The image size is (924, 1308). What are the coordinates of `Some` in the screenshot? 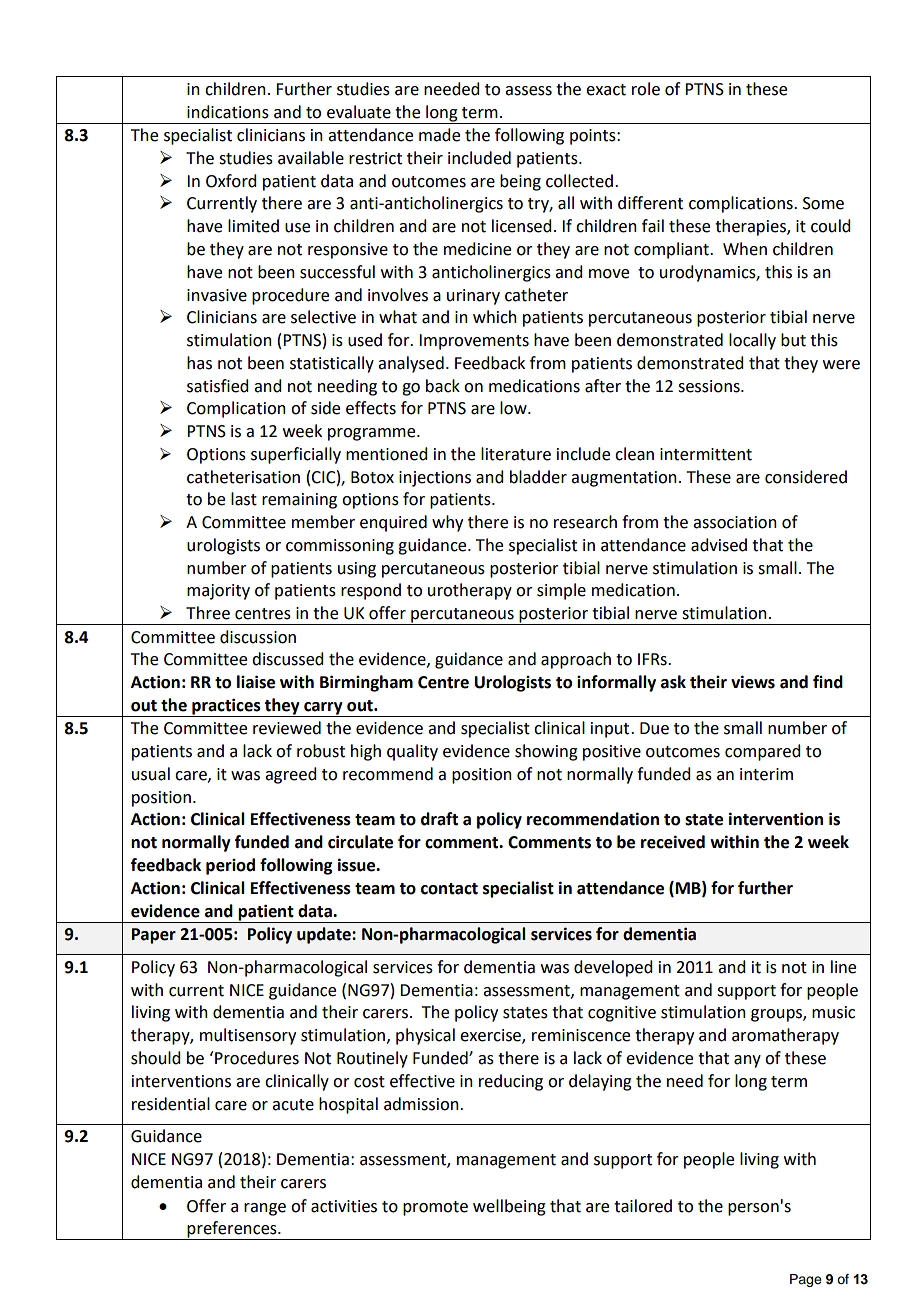 It's located at (823, 203).
